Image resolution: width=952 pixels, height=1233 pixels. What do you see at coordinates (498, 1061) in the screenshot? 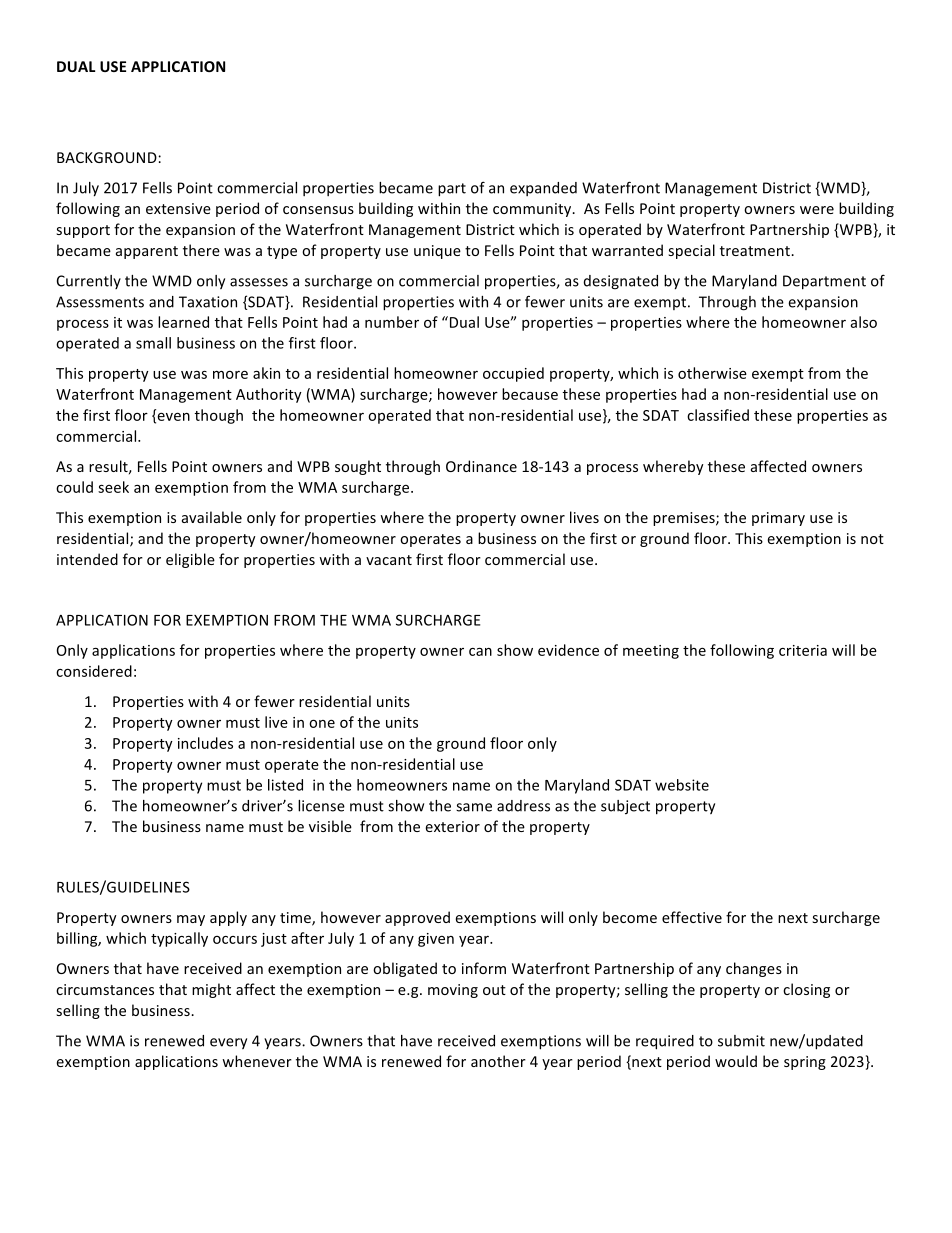
I see `another` at bounding box center [498, 1061].
